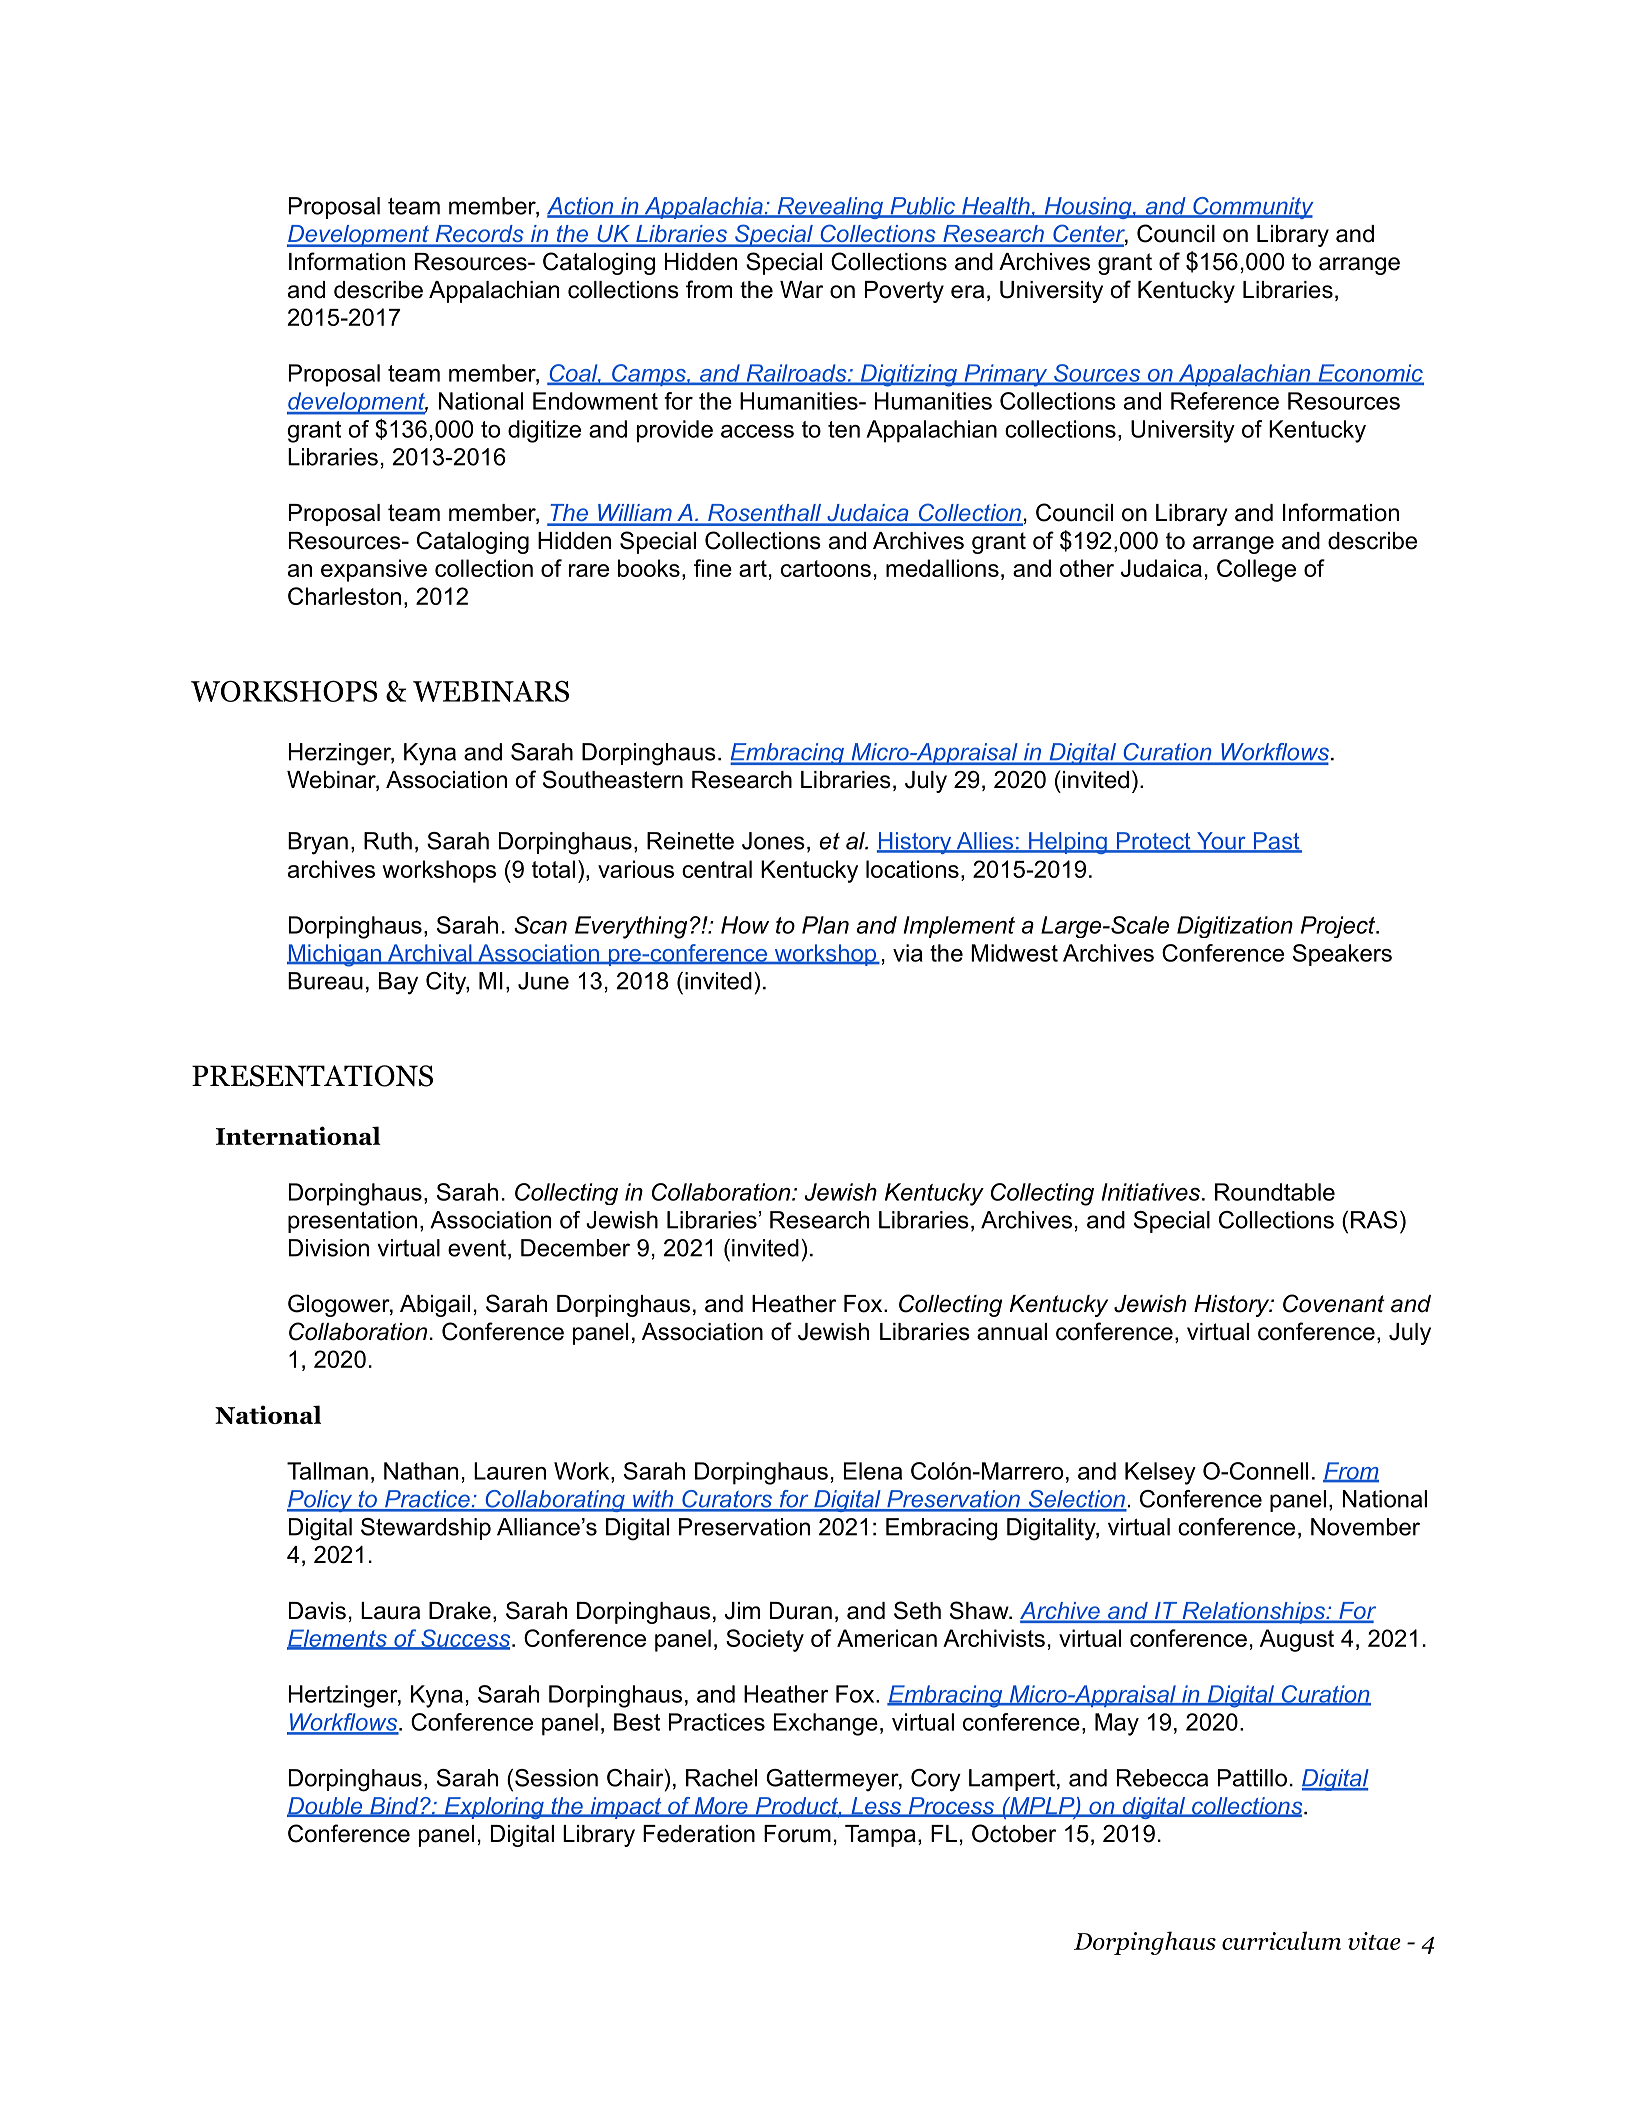  What do you see at coordinates (1281, 1940) in the screenshot?
I see `curriculum` at bounding box center [1281, 1940].
